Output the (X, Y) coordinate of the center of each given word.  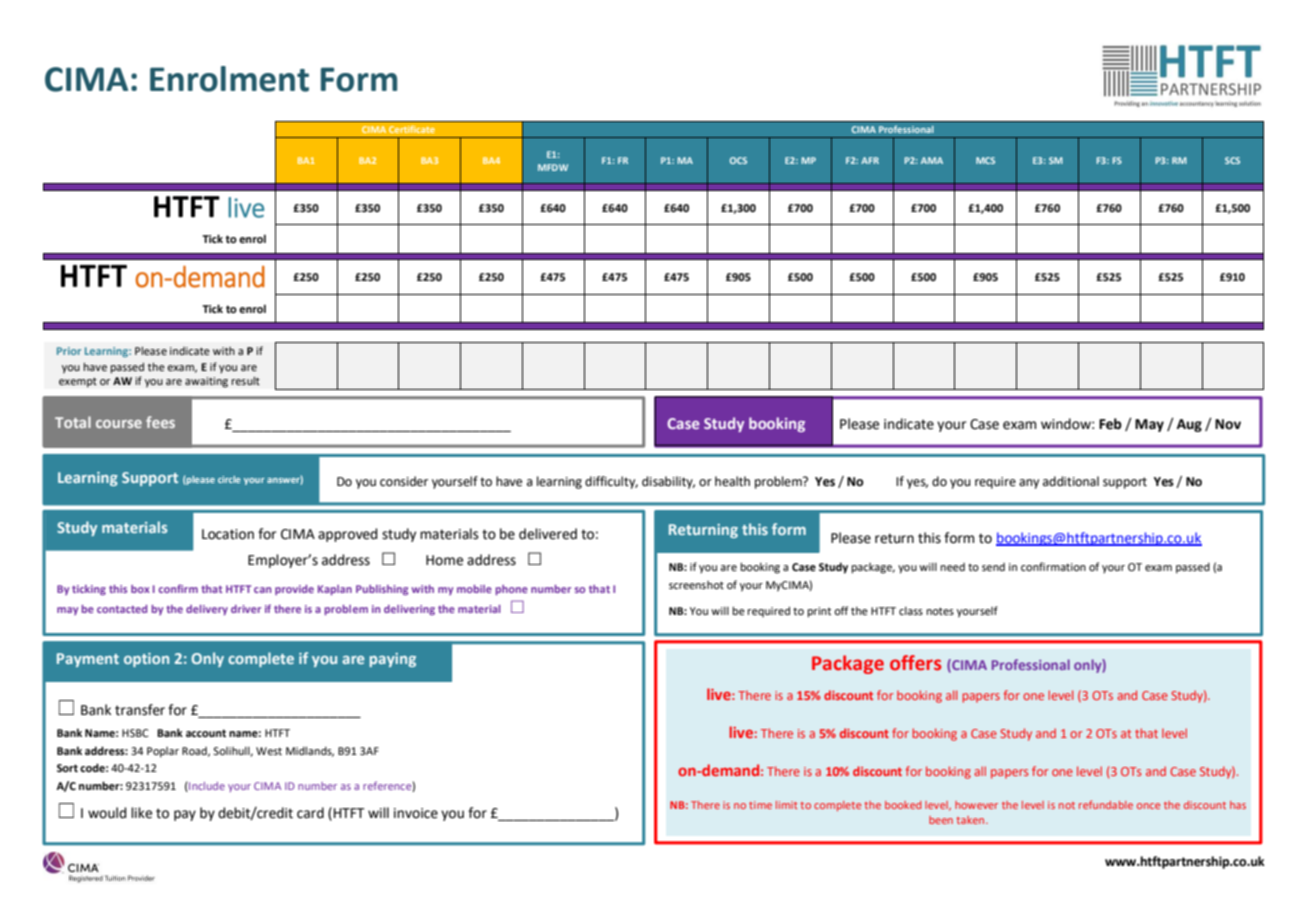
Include (206, 787)
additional (1071, 481)
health (732, 481)
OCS (738, 160)
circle (229, 479)
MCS (985, 160)
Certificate (412, 129)
